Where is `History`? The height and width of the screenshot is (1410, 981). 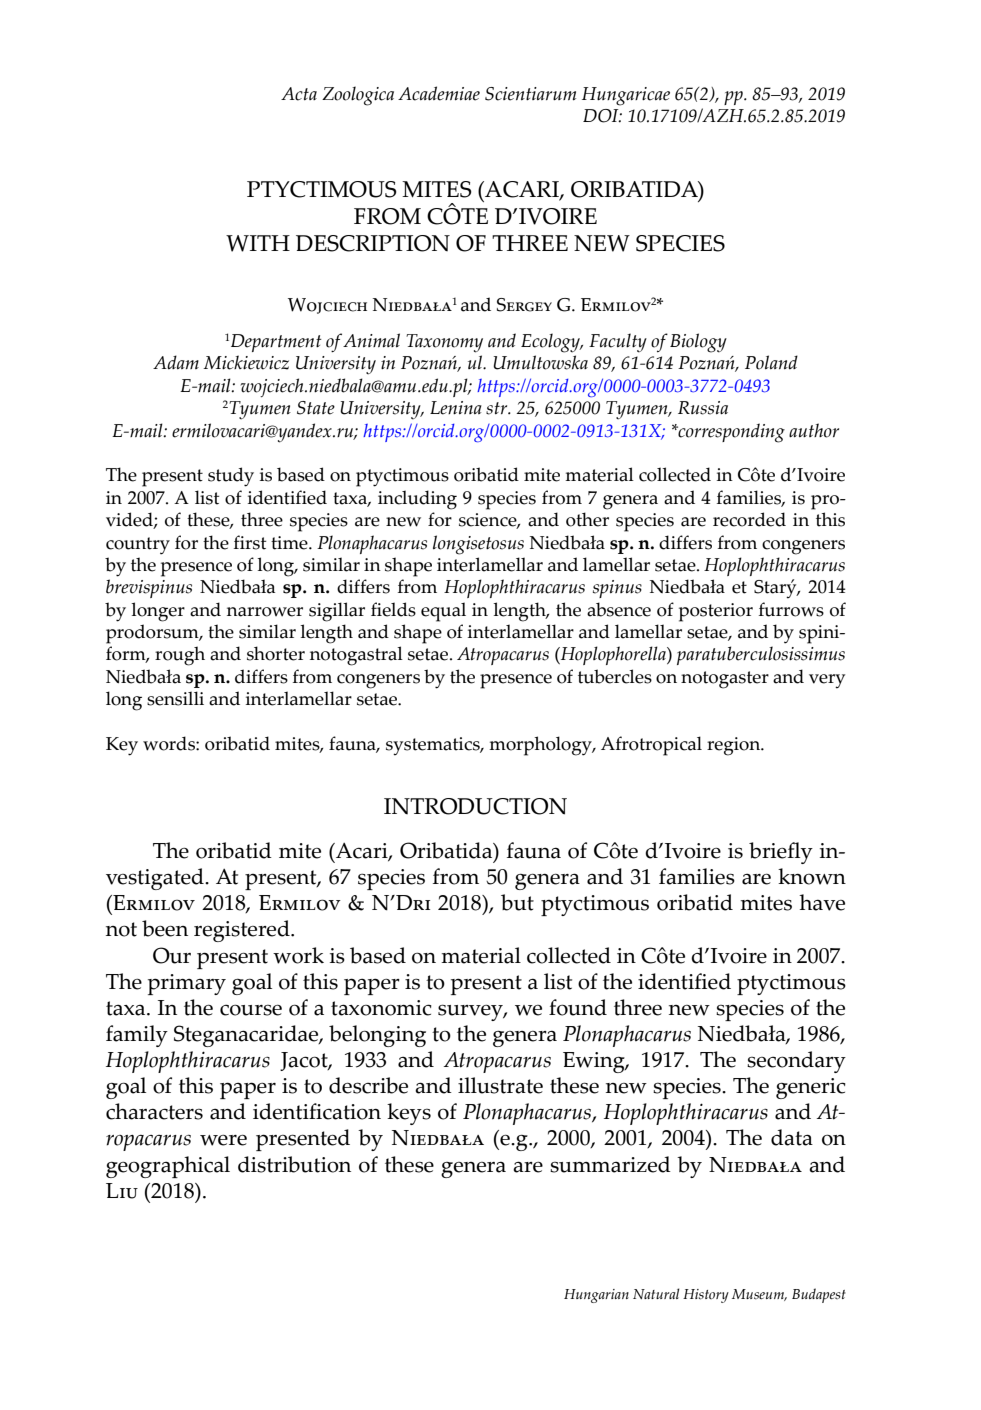
History is located at coordinates (706, 1296).
